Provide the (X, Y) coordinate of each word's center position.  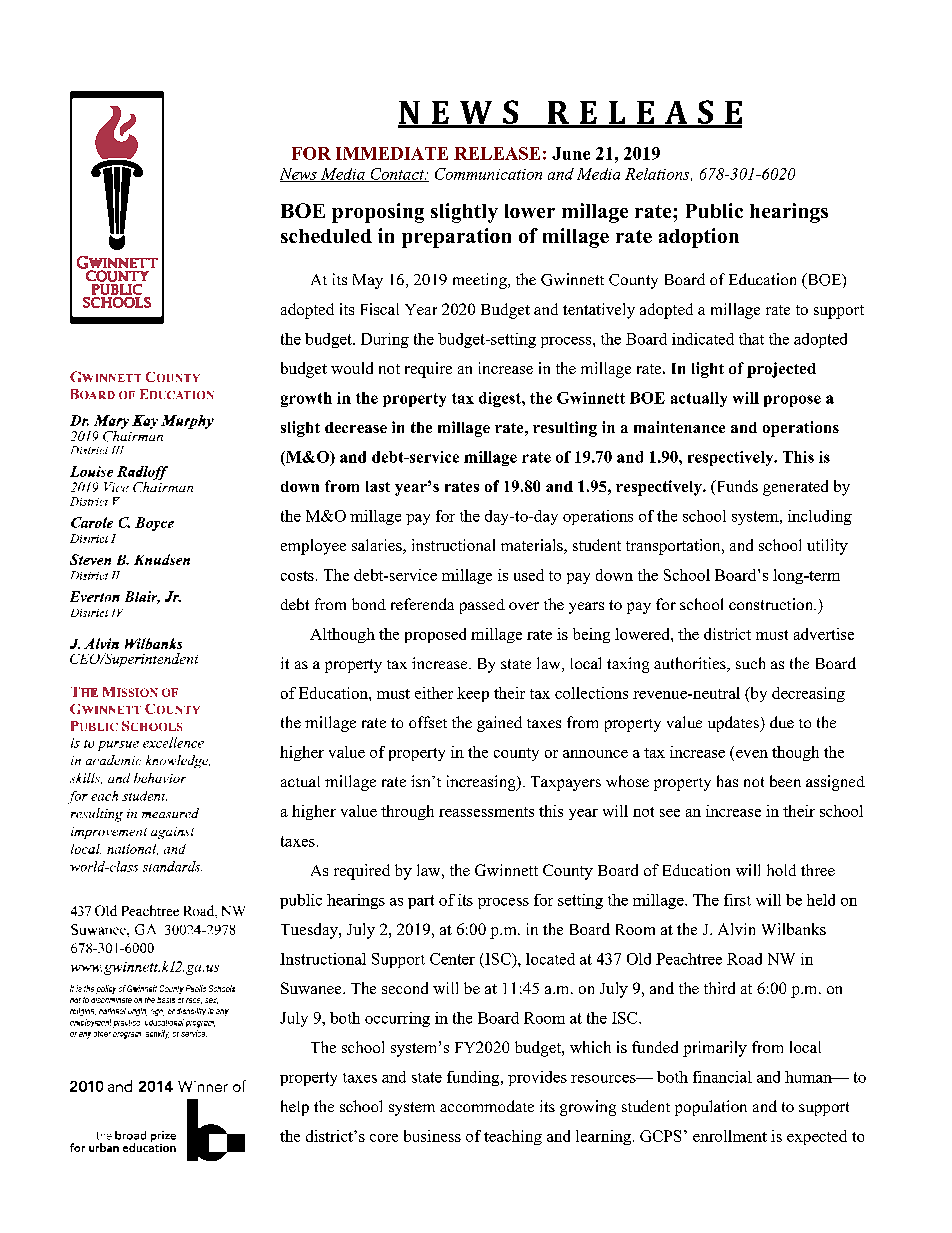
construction (772, 604)
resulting (565, 429)
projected (781, 370)
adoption (699, 238)
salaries (378, 546)
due (782, 722)
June (571, 153)
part (421, 902)
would (352, 368)
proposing (378, 213)
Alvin (736, 929)
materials (533, 546)
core (384, 1138)
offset (428, 722)
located (550, 959)
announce (595, 754)
